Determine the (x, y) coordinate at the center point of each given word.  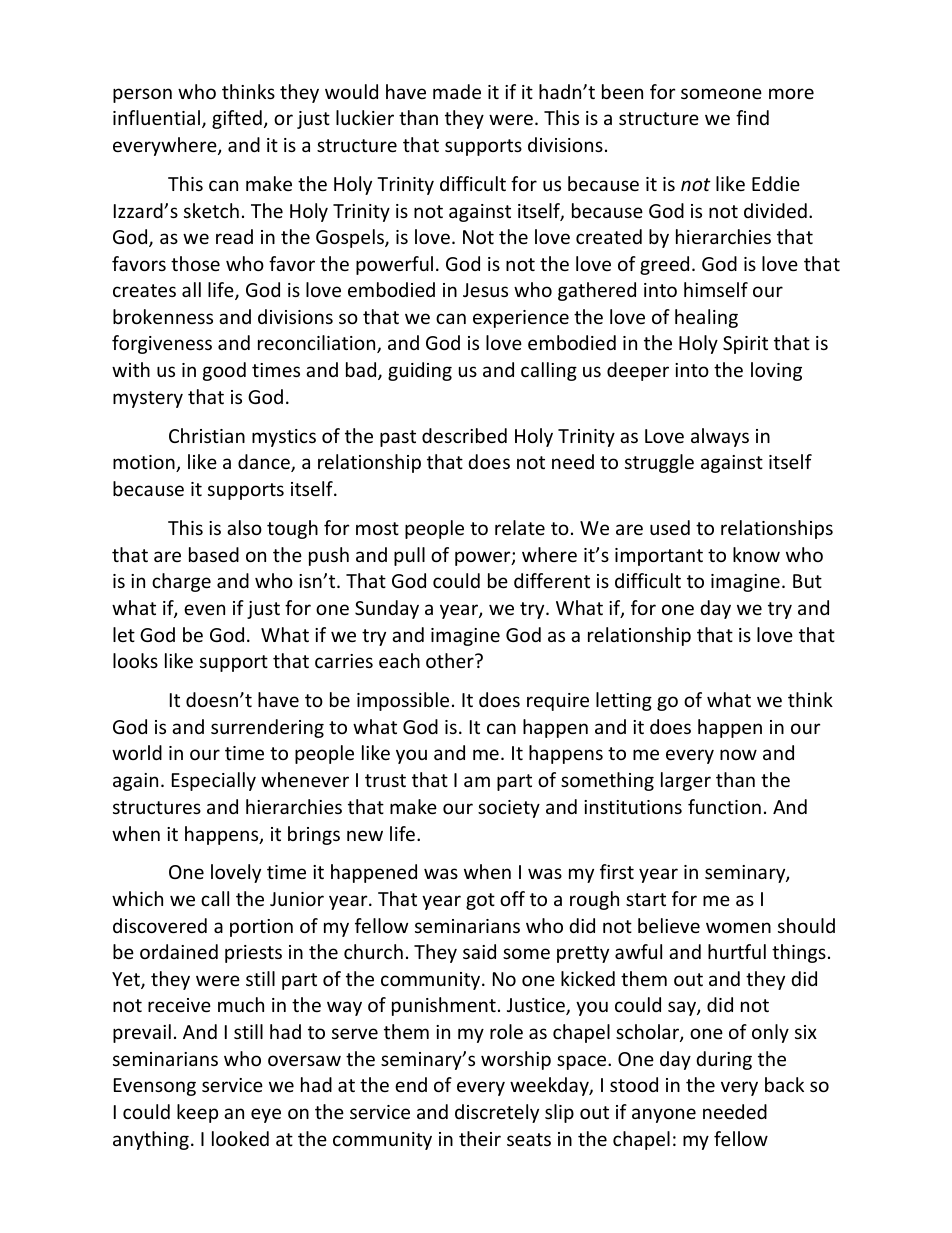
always (720, 437)
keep (197, 1113)
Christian (207, 435)
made (457, 91)
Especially (214, 781)
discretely (497, 1113)
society (509, 809)
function (724, 806)
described (464, 435)
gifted (237, 119)
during (724, 1060)
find (752, 117)
